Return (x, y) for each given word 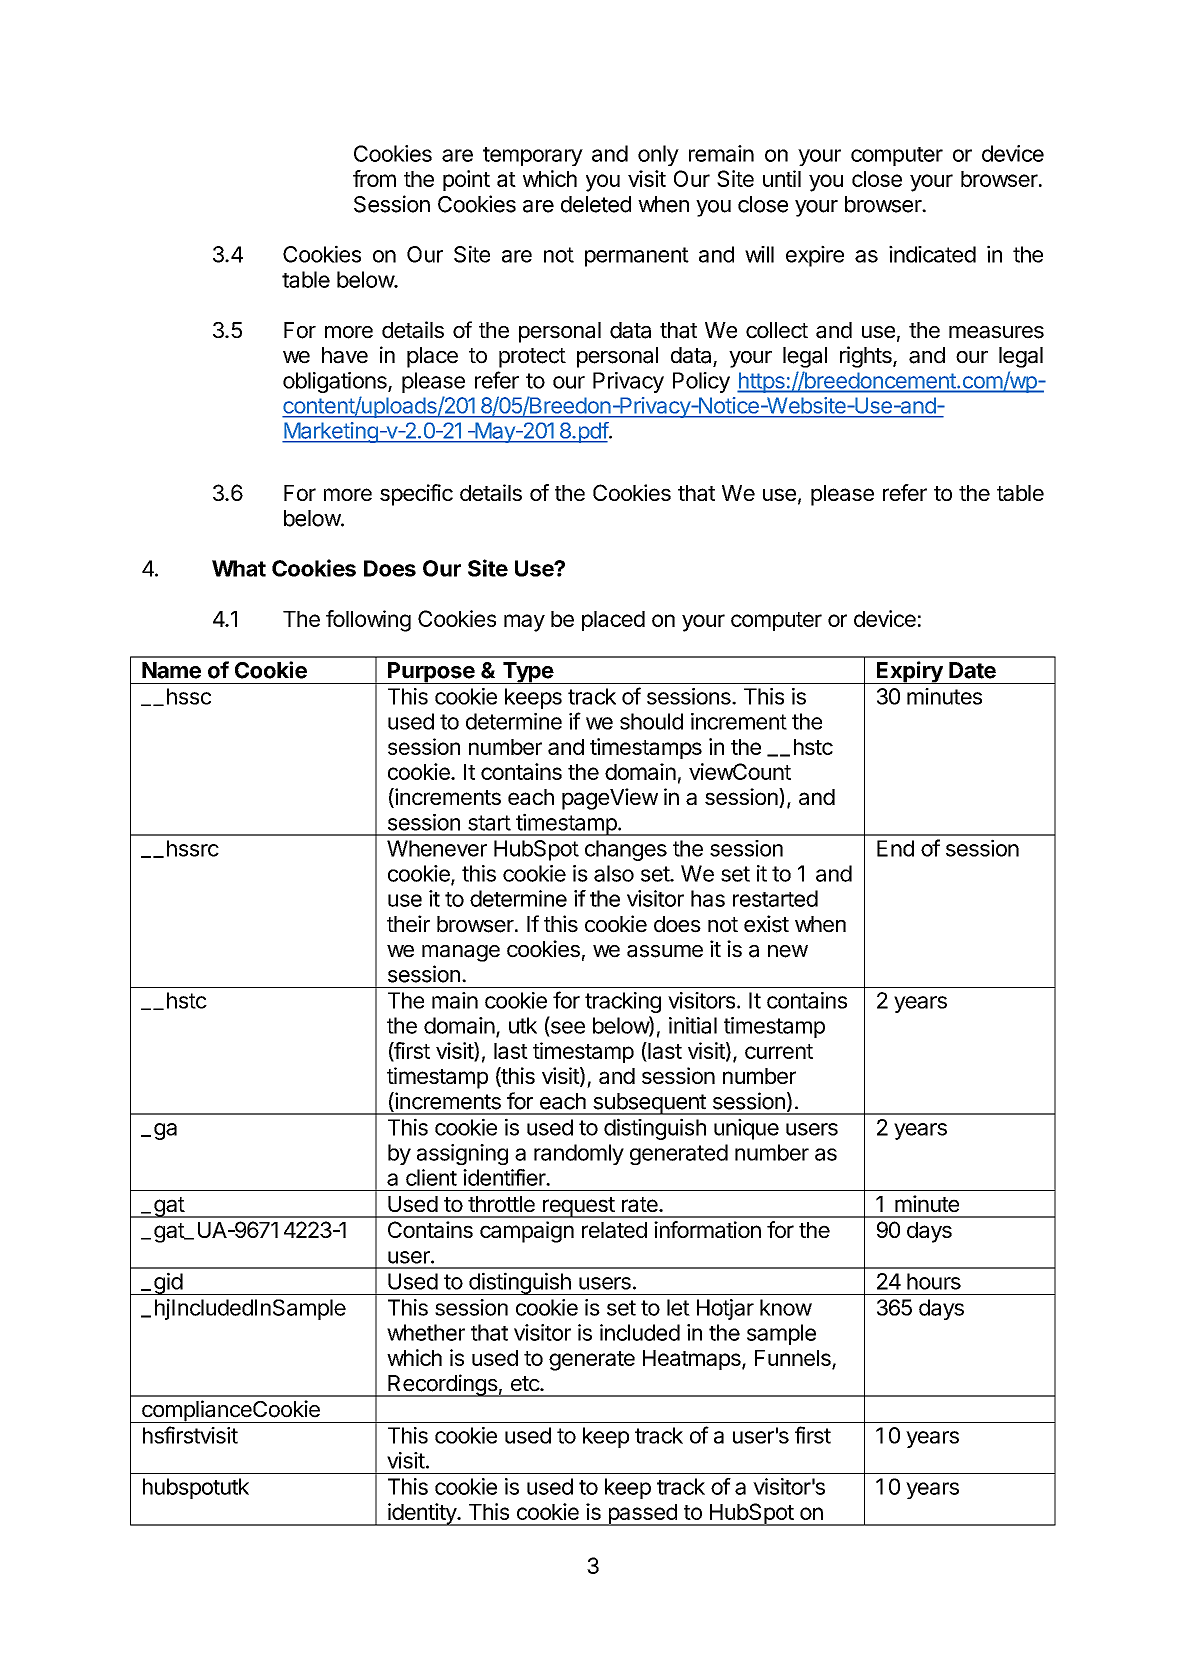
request (578, 1207)
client (431, 1177)
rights (867, 357)
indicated (932, 254)
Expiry (910, 672)
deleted (596, 204)
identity (422, 1514)
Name (171, 670)
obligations (336, 382)
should (651, 721)
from (374, 178)
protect (532, 358)
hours (934, 1281)
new (788, 951)
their (408, 924)
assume (665, 951)
